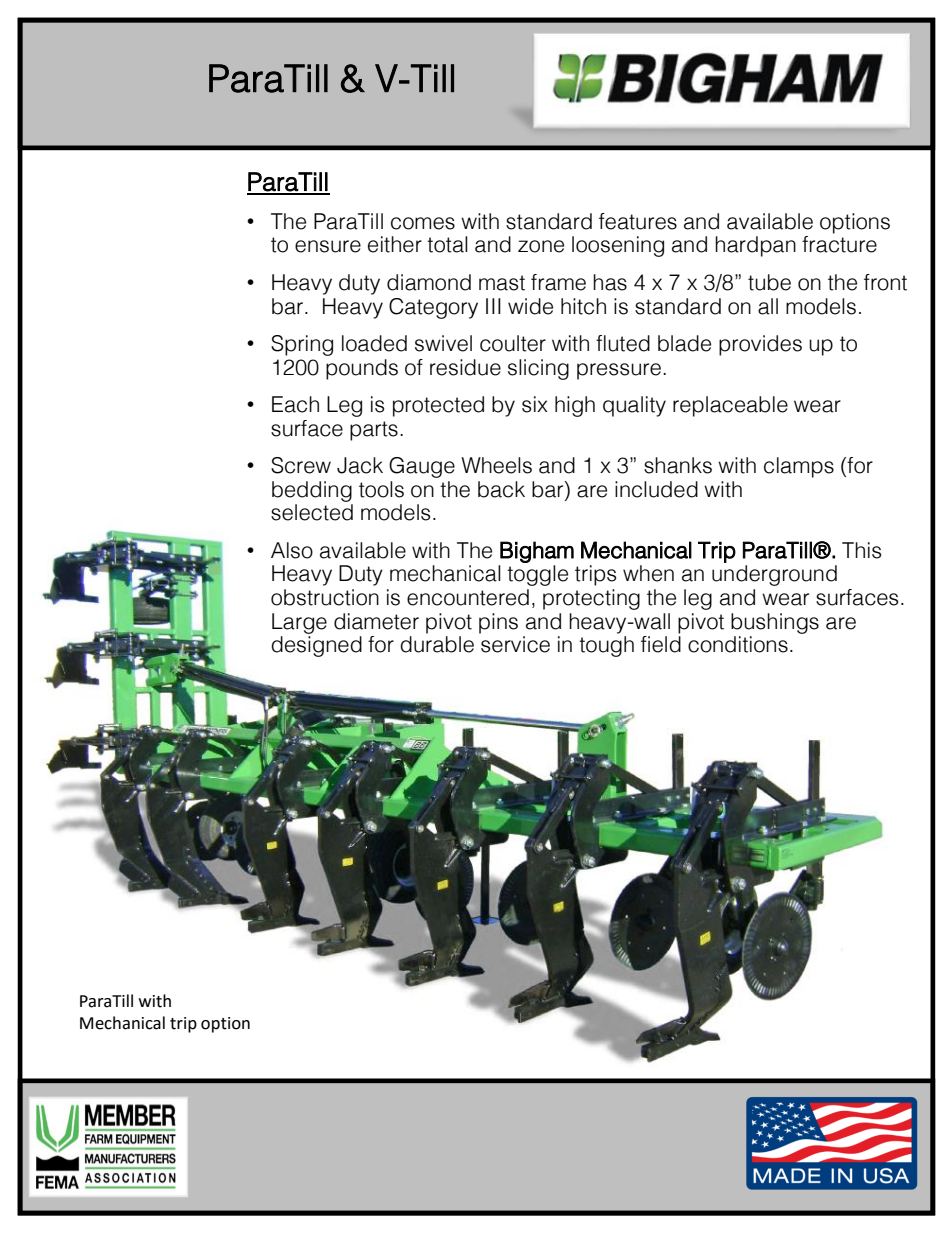  Describe the element at coordinates (376, 621) in the image. I see `diameter` at that location.
